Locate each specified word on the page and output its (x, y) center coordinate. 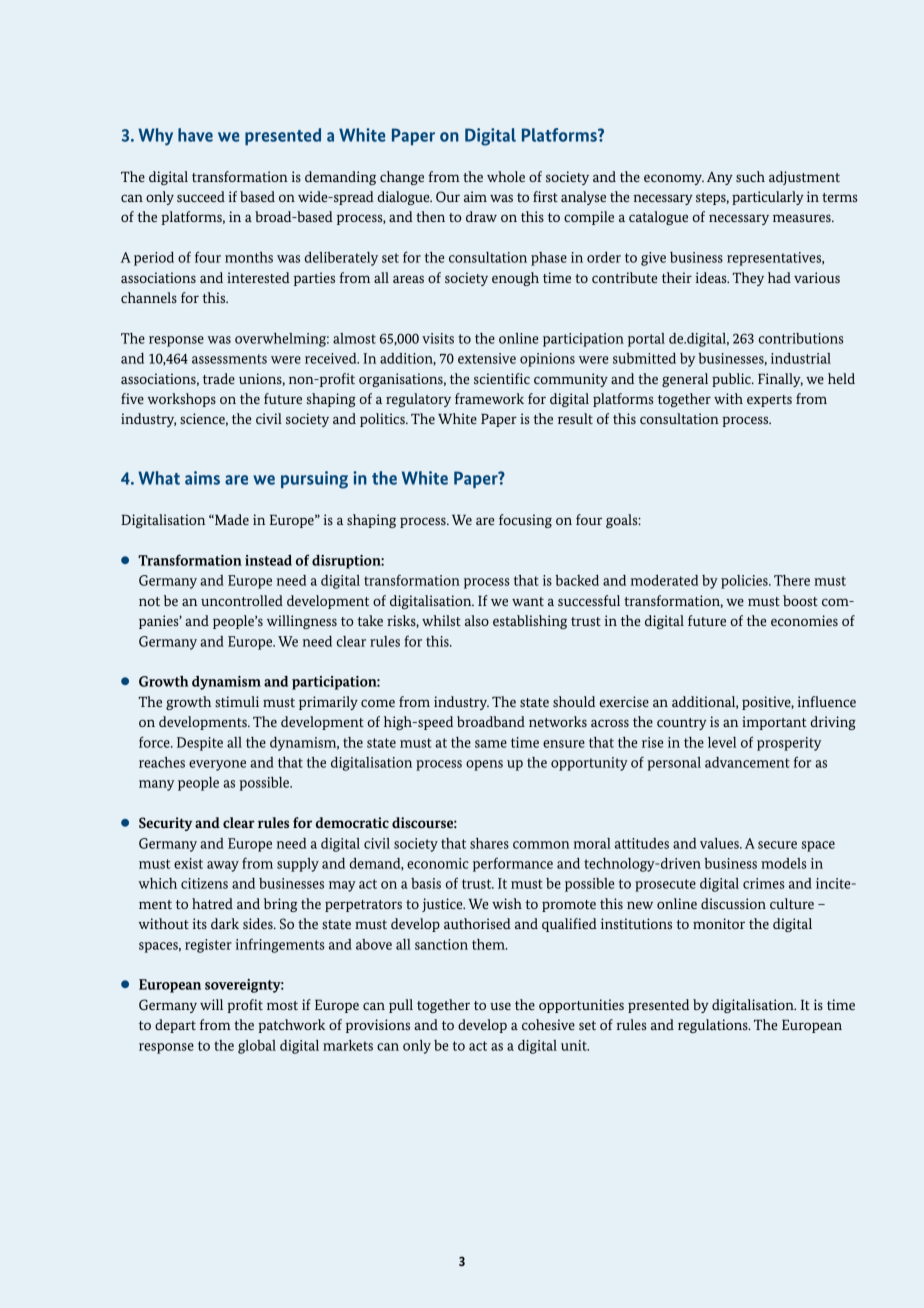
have (195, 135)
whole (506, 176)
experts (769, 401)
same (491, 744)
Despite (200, 744)
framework (489, 398)
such (750, 176)
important (774, 723)
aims (202, 478)
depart (175, 1026)
